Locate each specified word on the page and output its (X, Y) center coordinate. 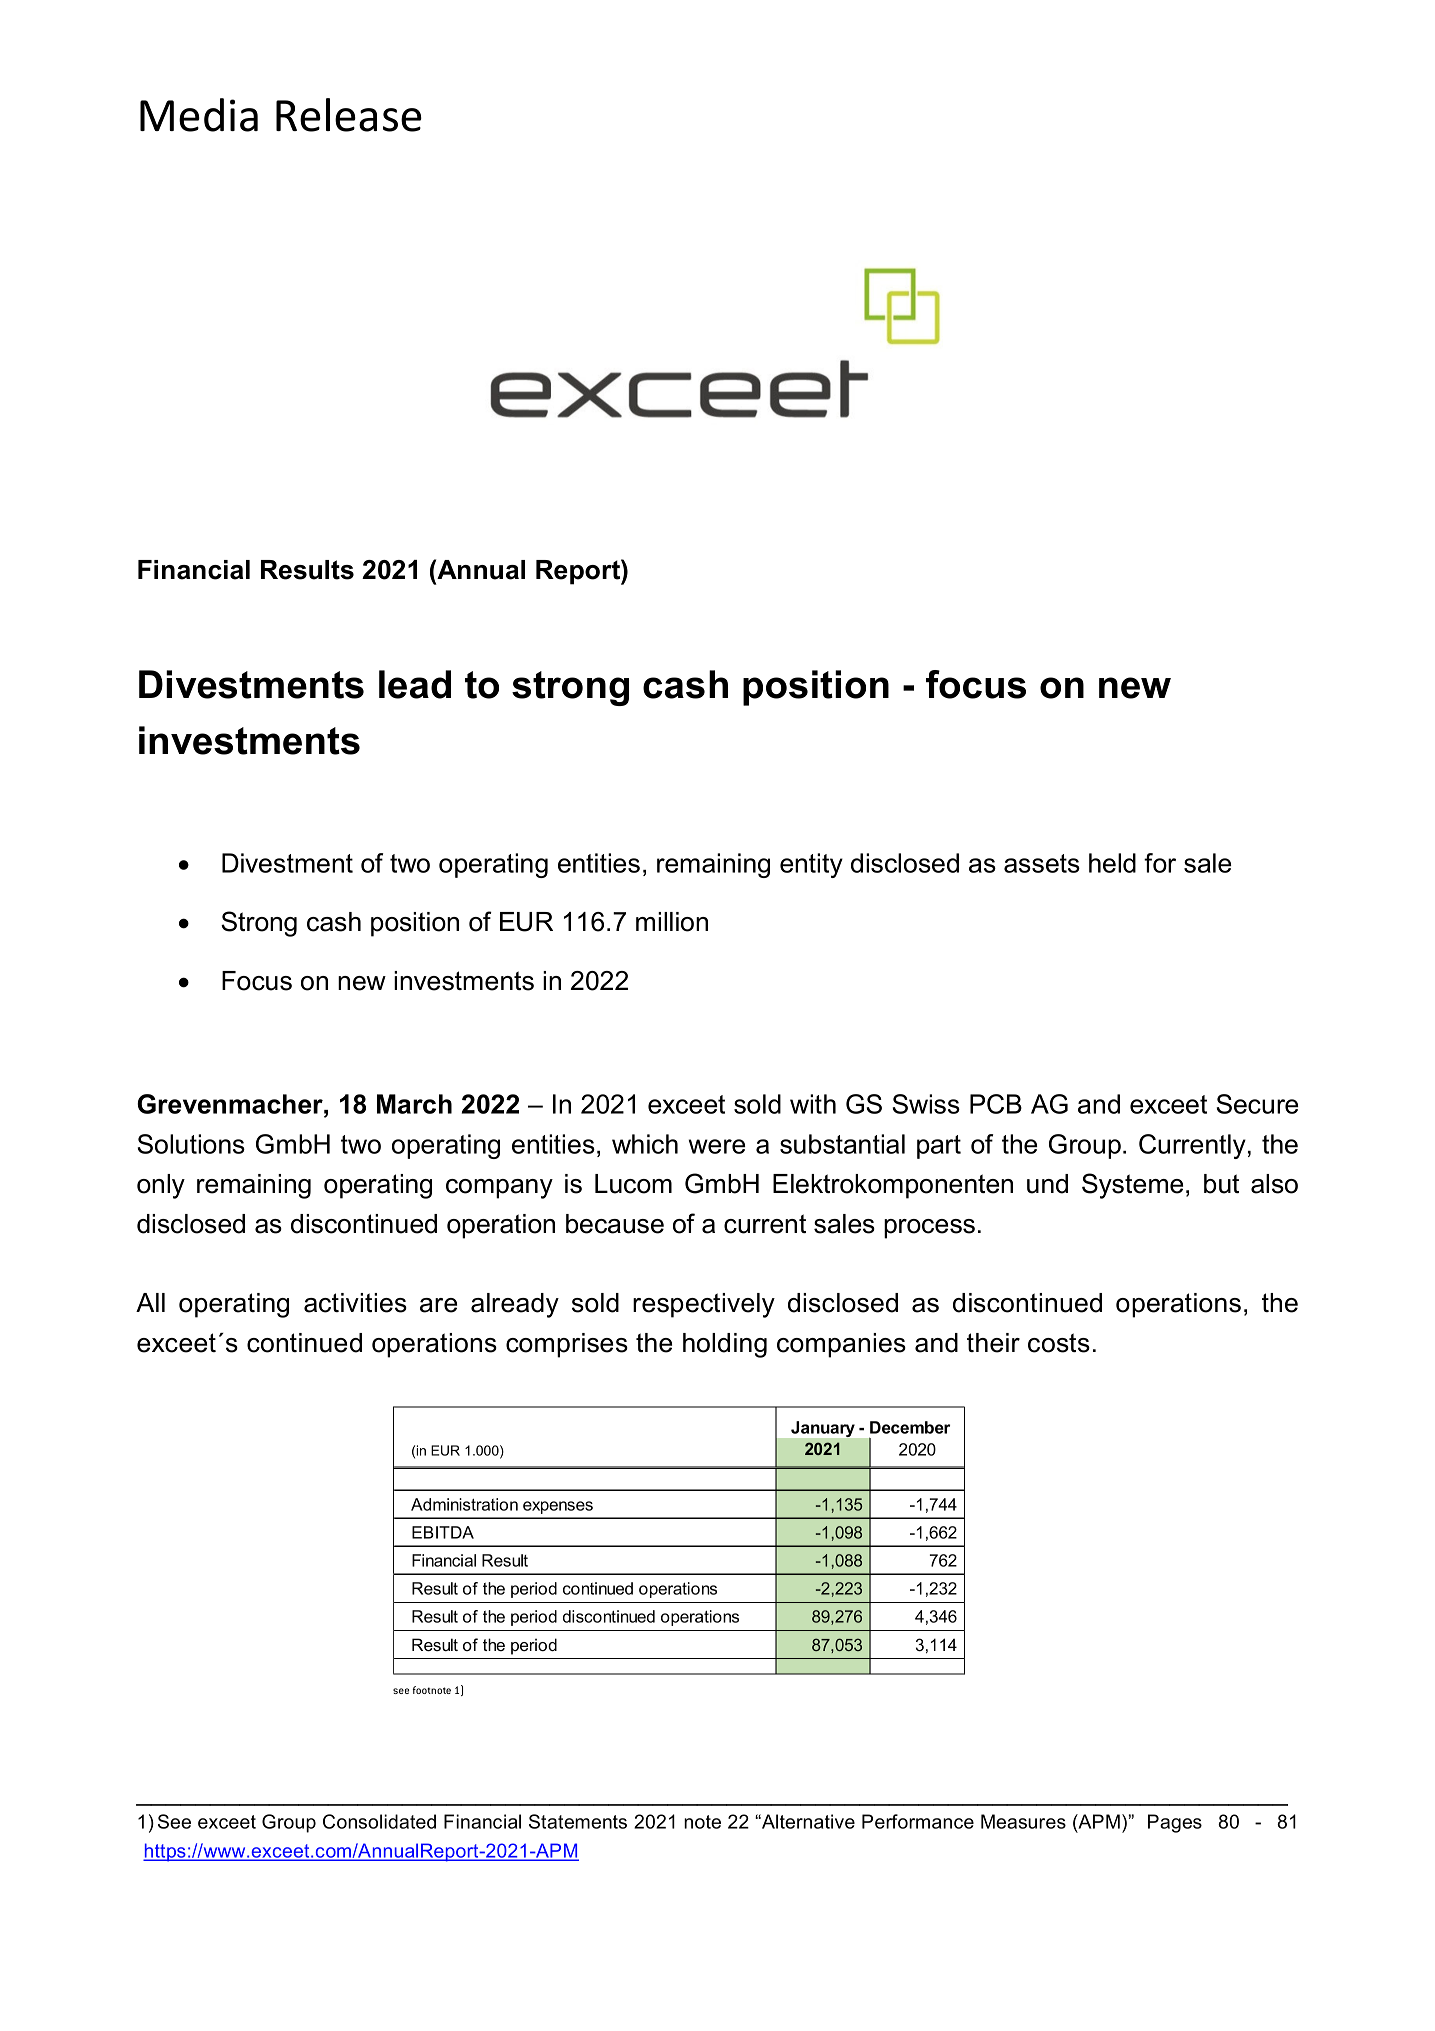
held (1112, 863)
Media (199, 115)
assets (1042, 863)
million (672, 922)
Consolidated (379, 1821)
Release (349, 115)
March (414, 1104)
